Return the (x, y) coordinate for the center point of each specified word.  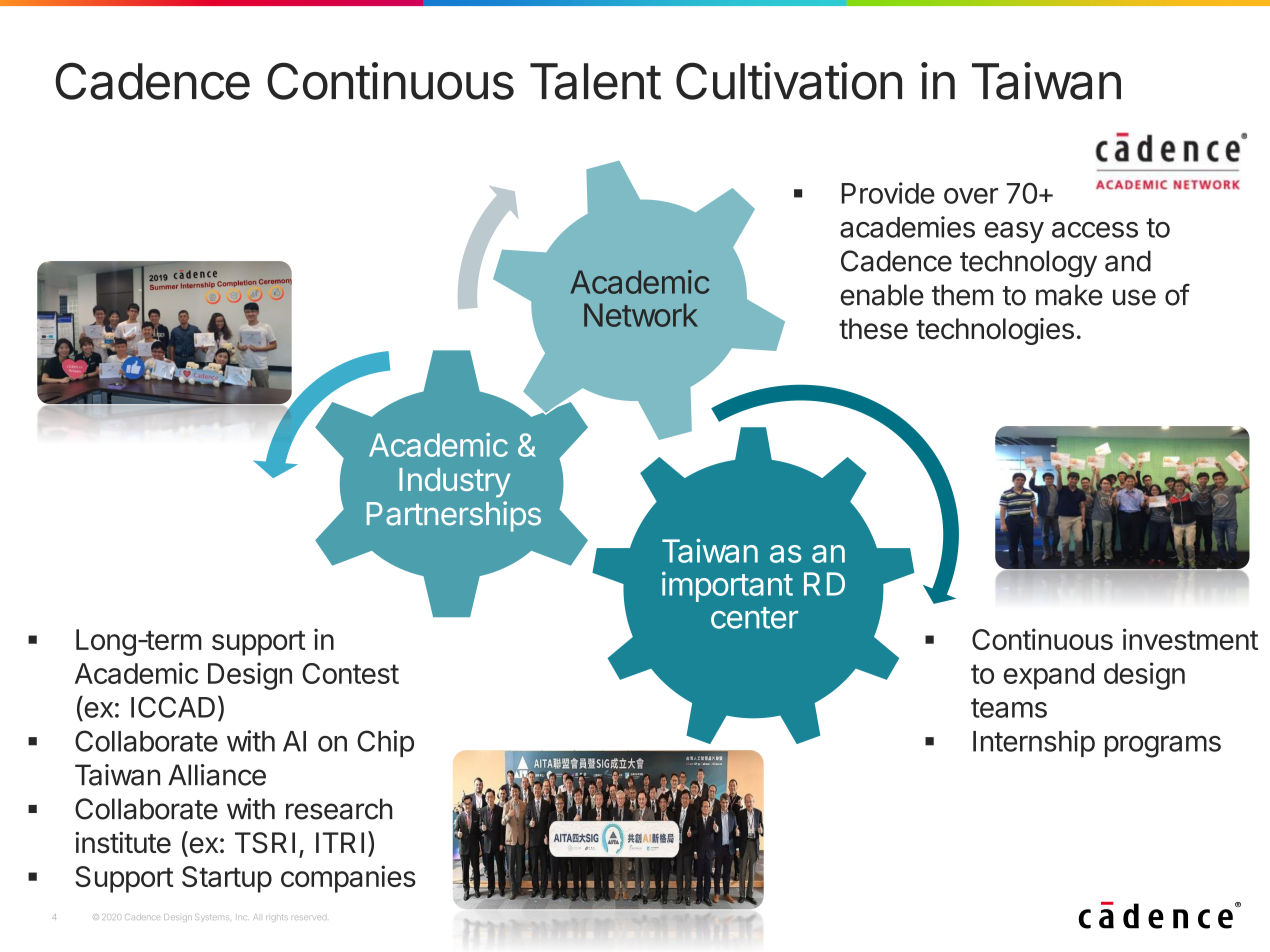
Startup (227, 879)
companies (348, 879)
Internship (1034, 743)
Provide (888, 193)
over (971, 196)
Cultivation (789, 81)
